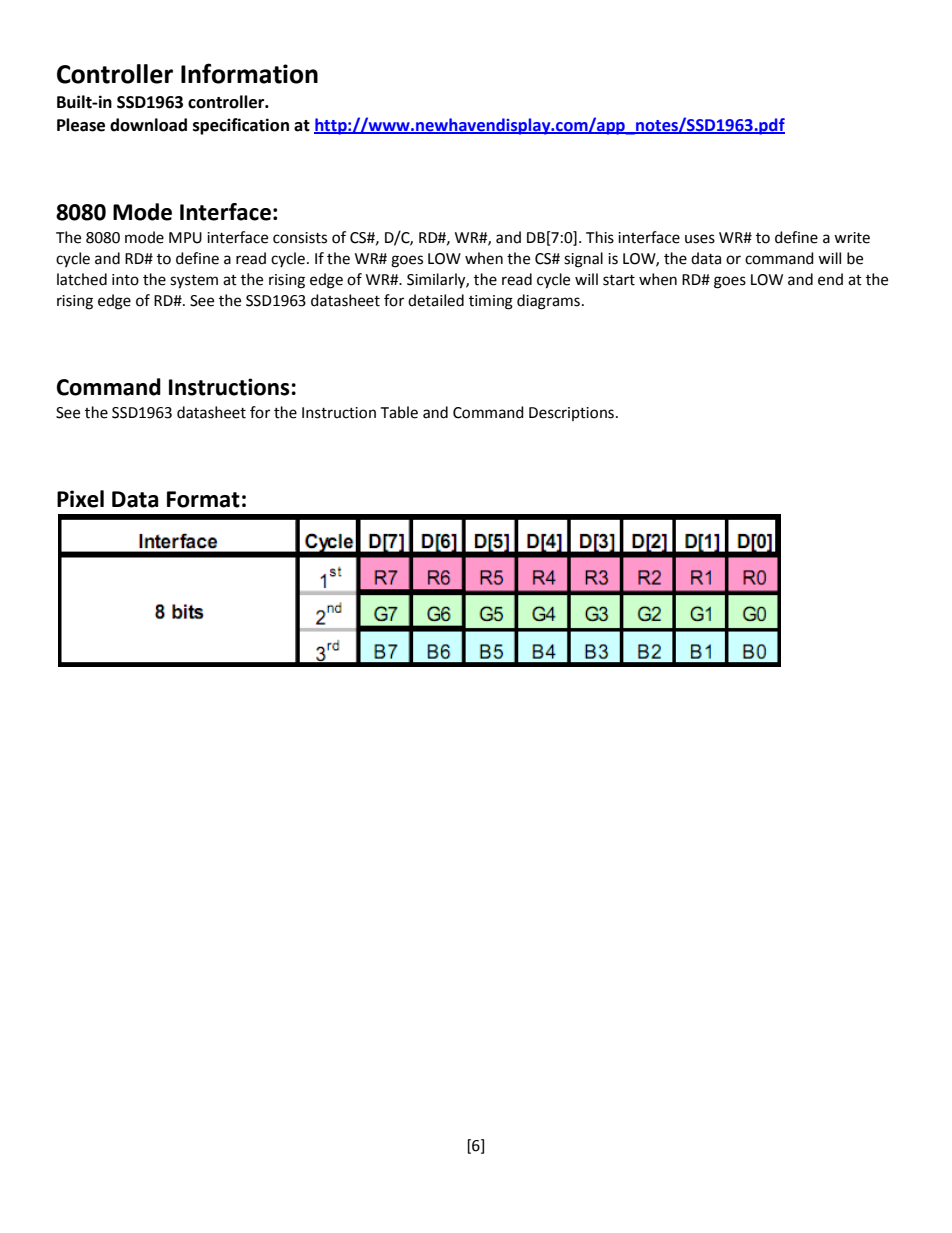 This document has width=952, height=1233. What do you see at coordinates (619, 280) in the document?
I see `start` at bounding box center [619, 280].
